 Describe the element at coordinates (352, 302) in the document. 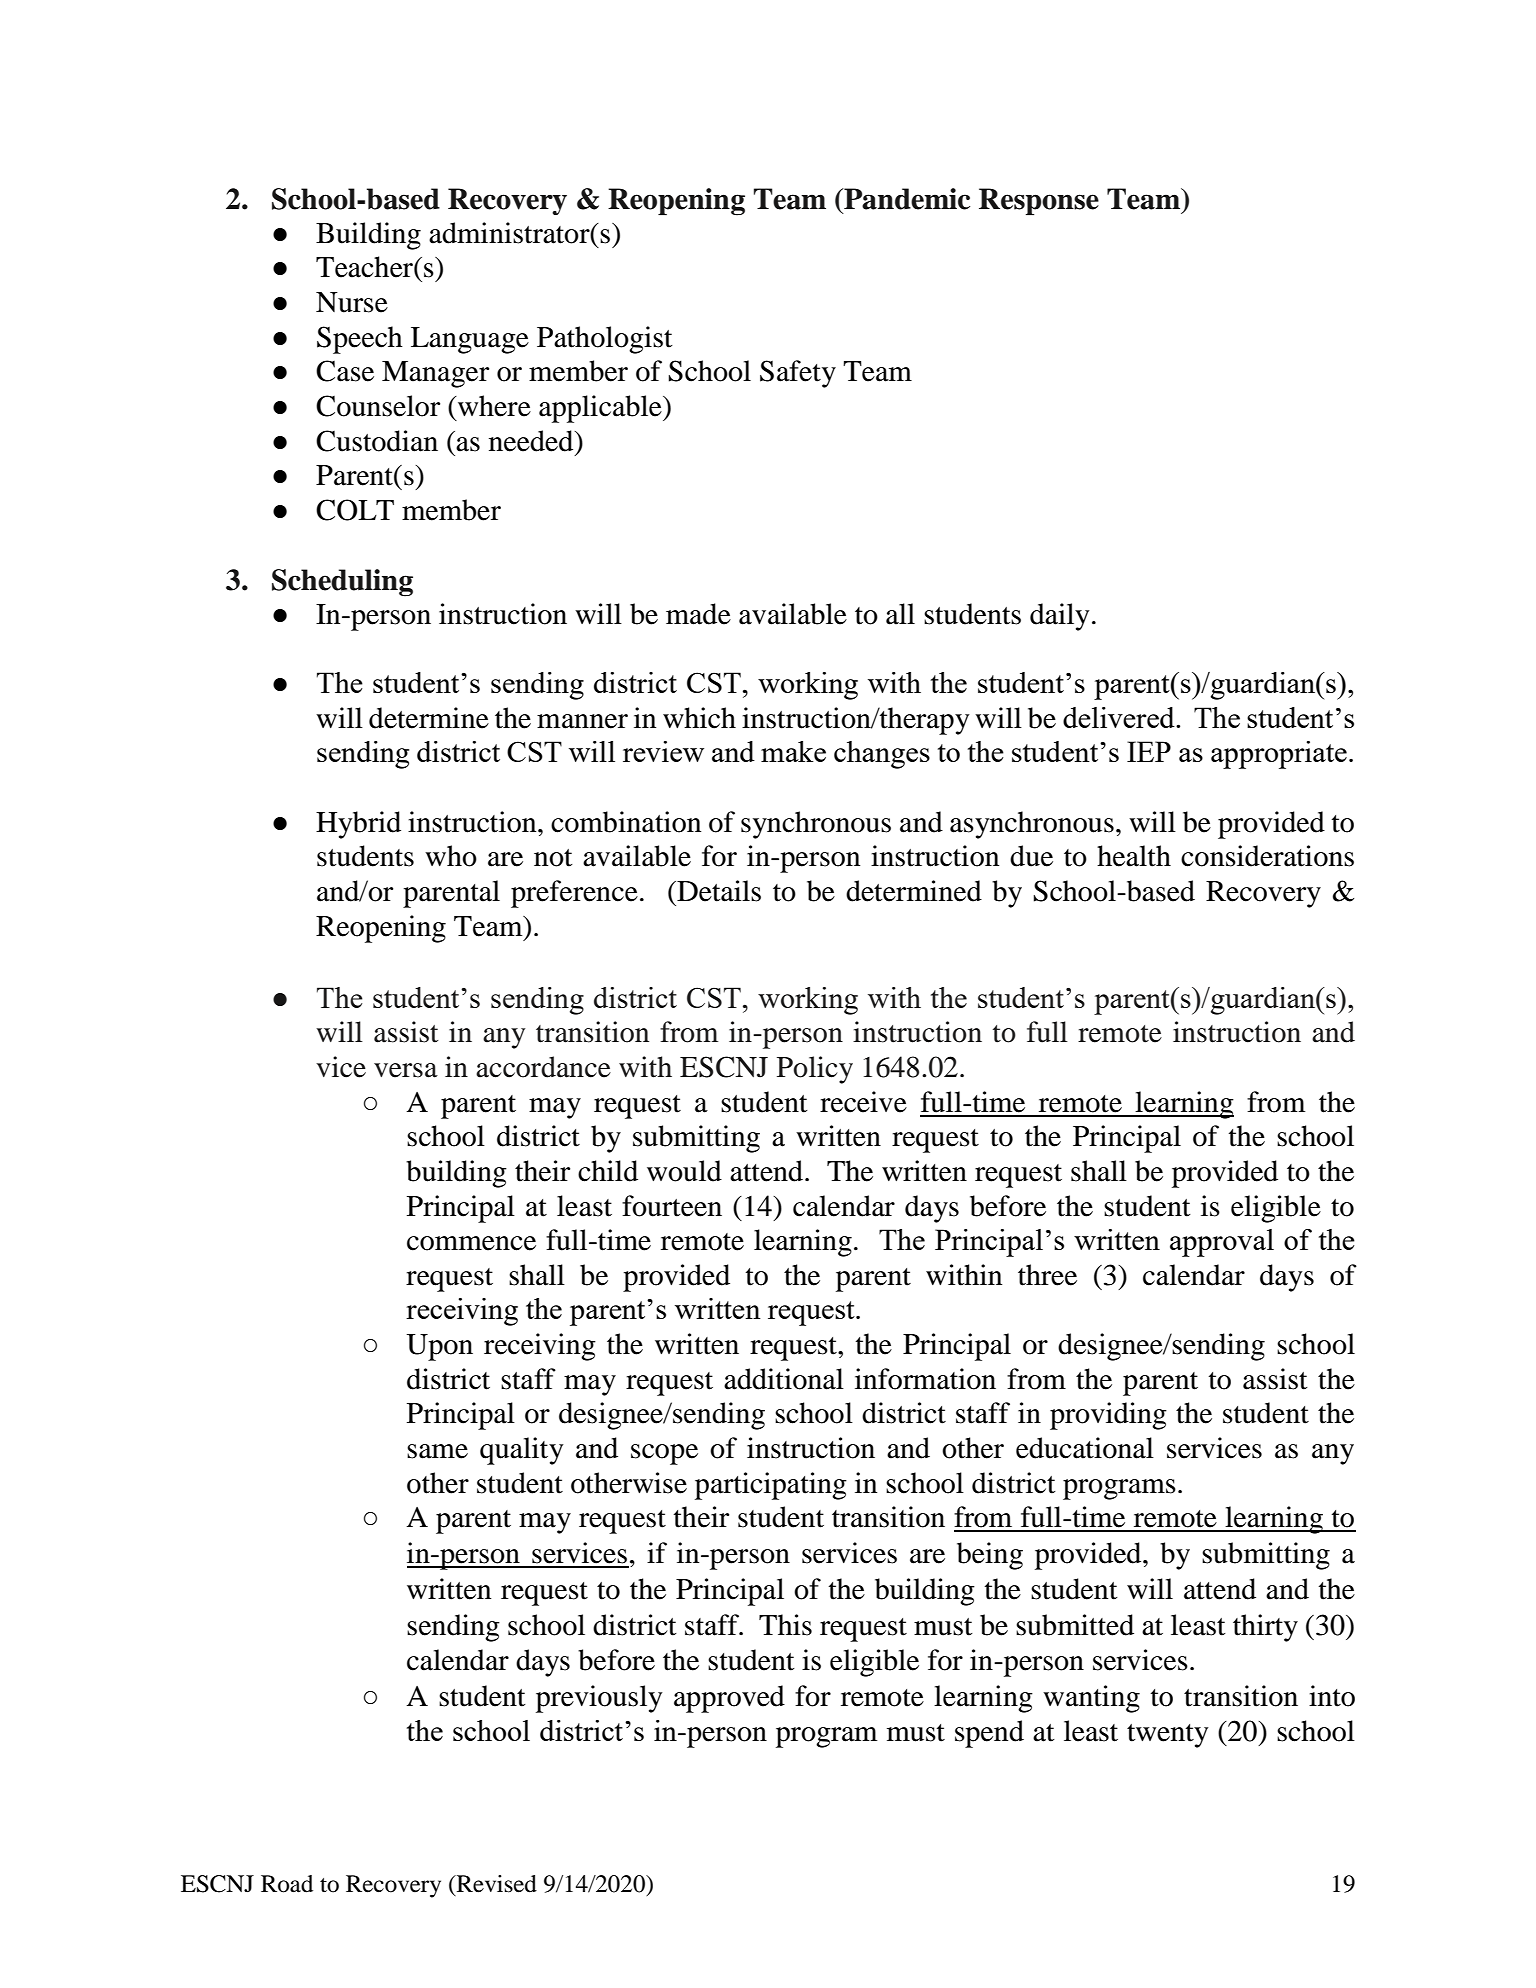

I see `Nurse` at that location.
